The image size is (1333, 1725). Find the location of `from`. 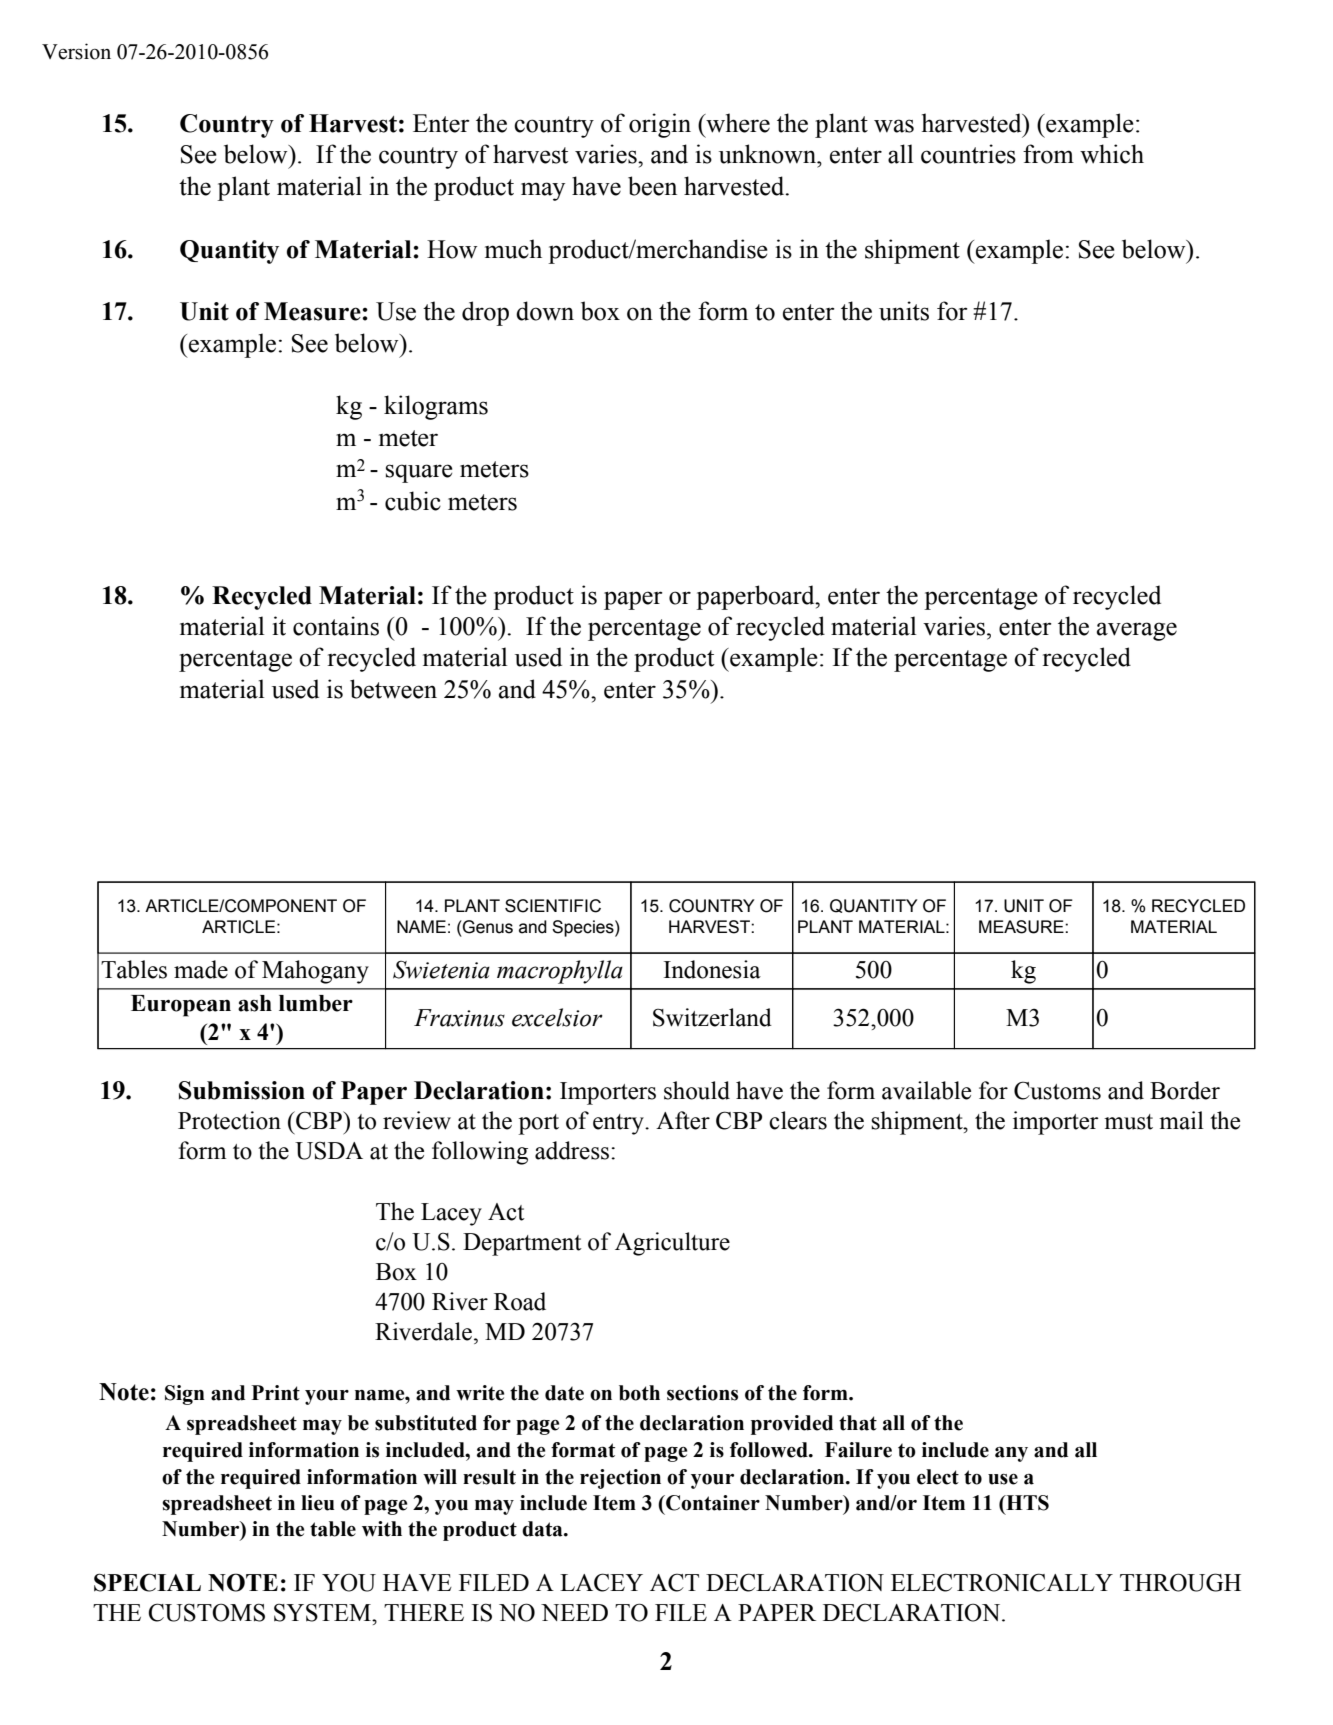

from is located at coordinates (1048, 154).
